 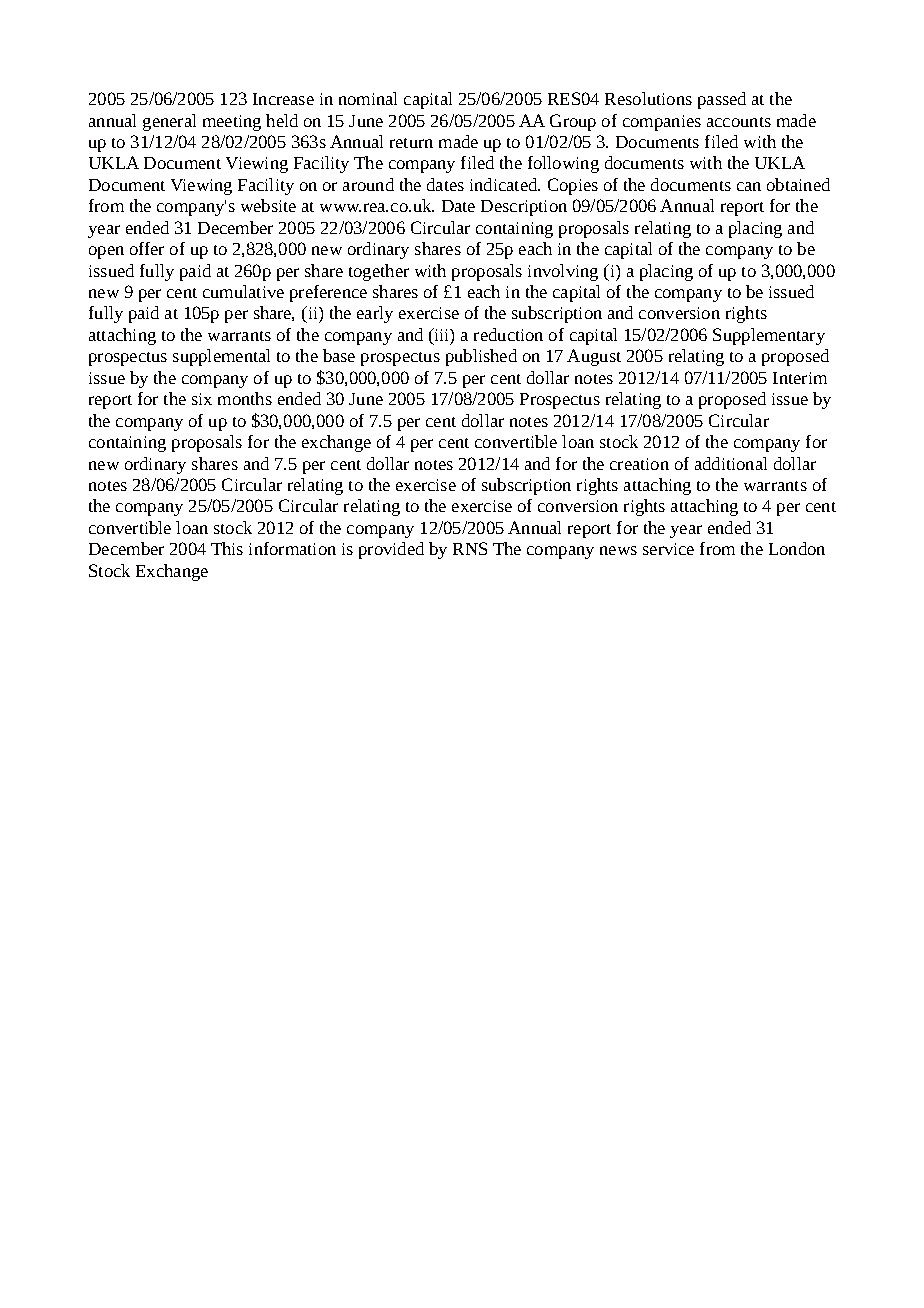 I want to click on This, so click(x=227, y=548).
